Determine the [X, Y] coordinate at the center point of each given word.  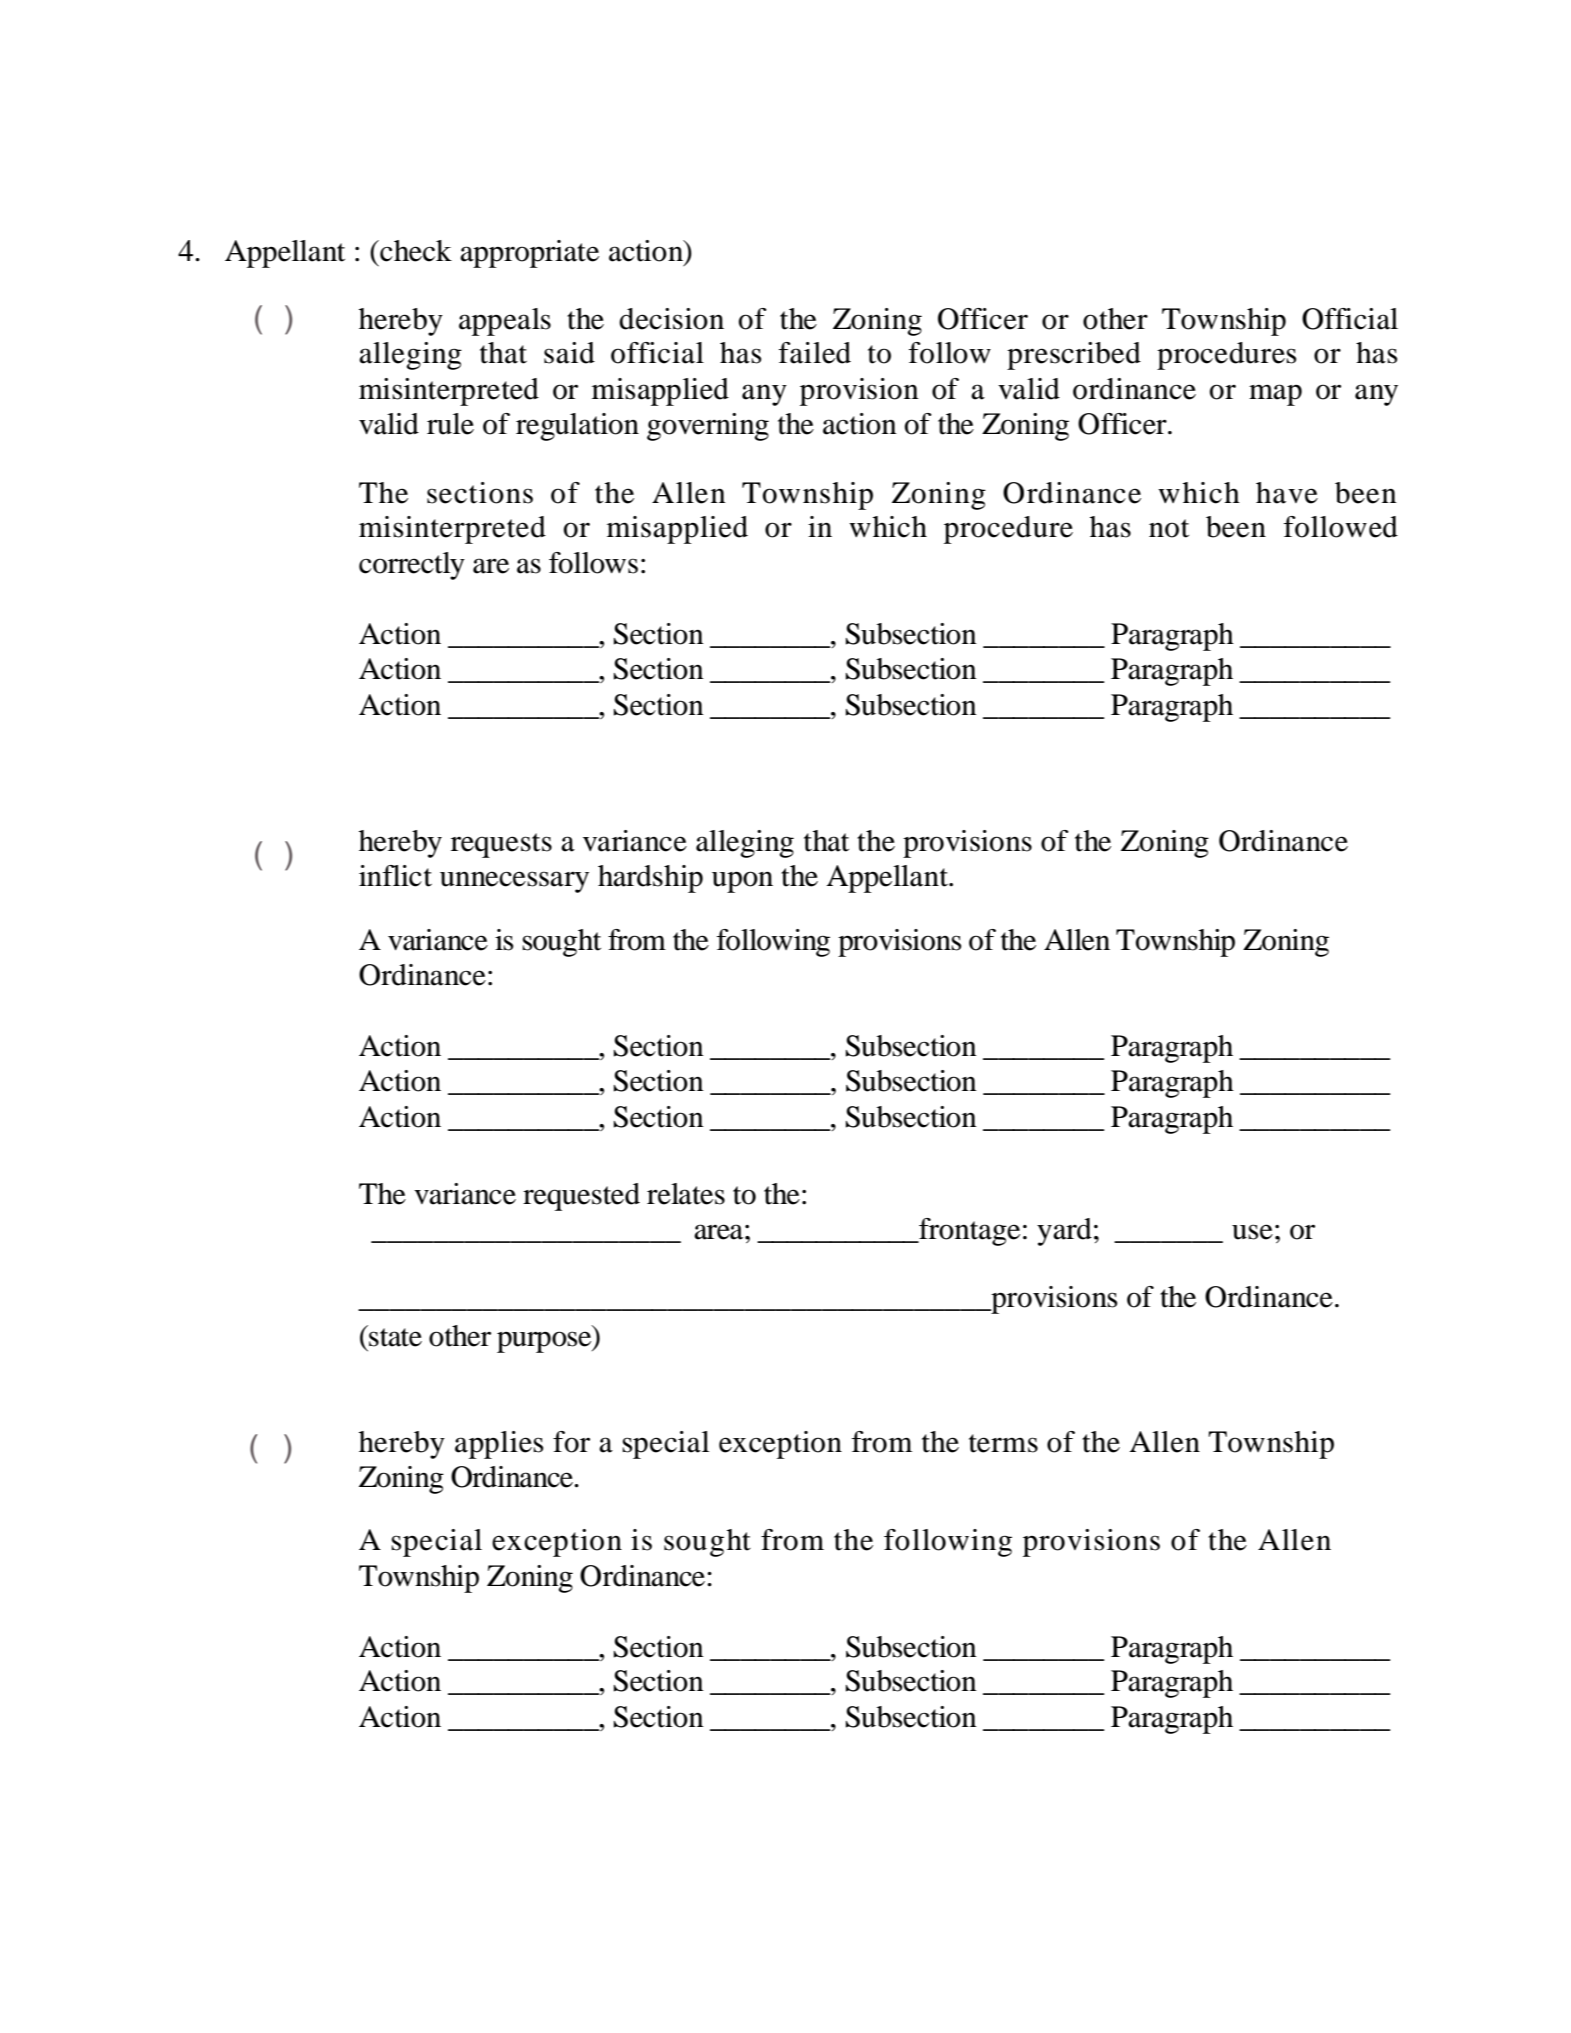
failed [815, 353]
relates [686, 1194]
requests [501, 845]
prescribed [1074, 356]
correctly [412, 566]
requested [581, 1197]
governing [708, 427]
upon [742, 882]
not [1169, 528]
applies [499, 1445]
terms [1003, 1443]
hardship [650, 879]
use [1252, 1232]
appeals [505, 322]
